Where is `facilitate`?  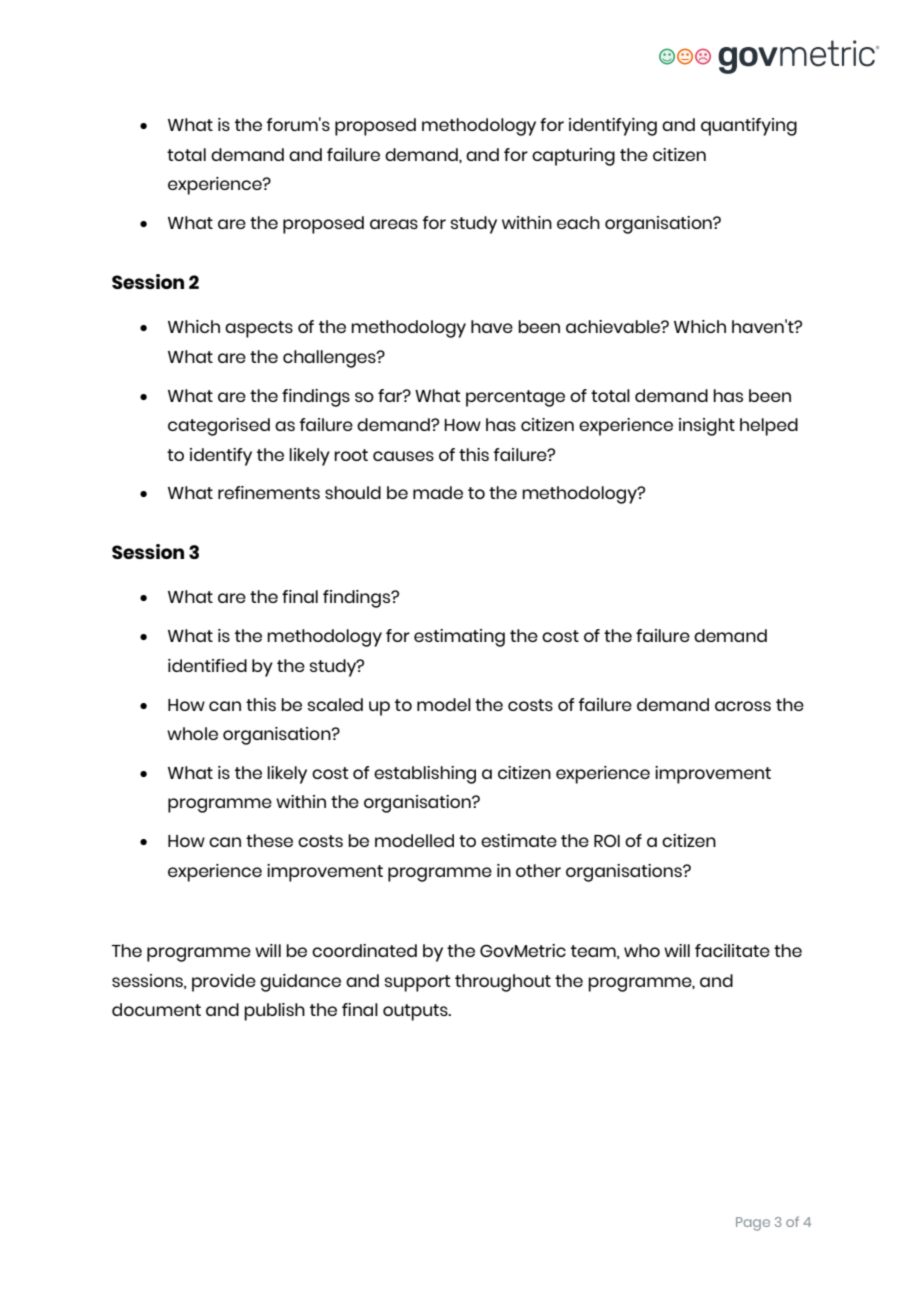
facilitate is located at coordinates (732, 950).
